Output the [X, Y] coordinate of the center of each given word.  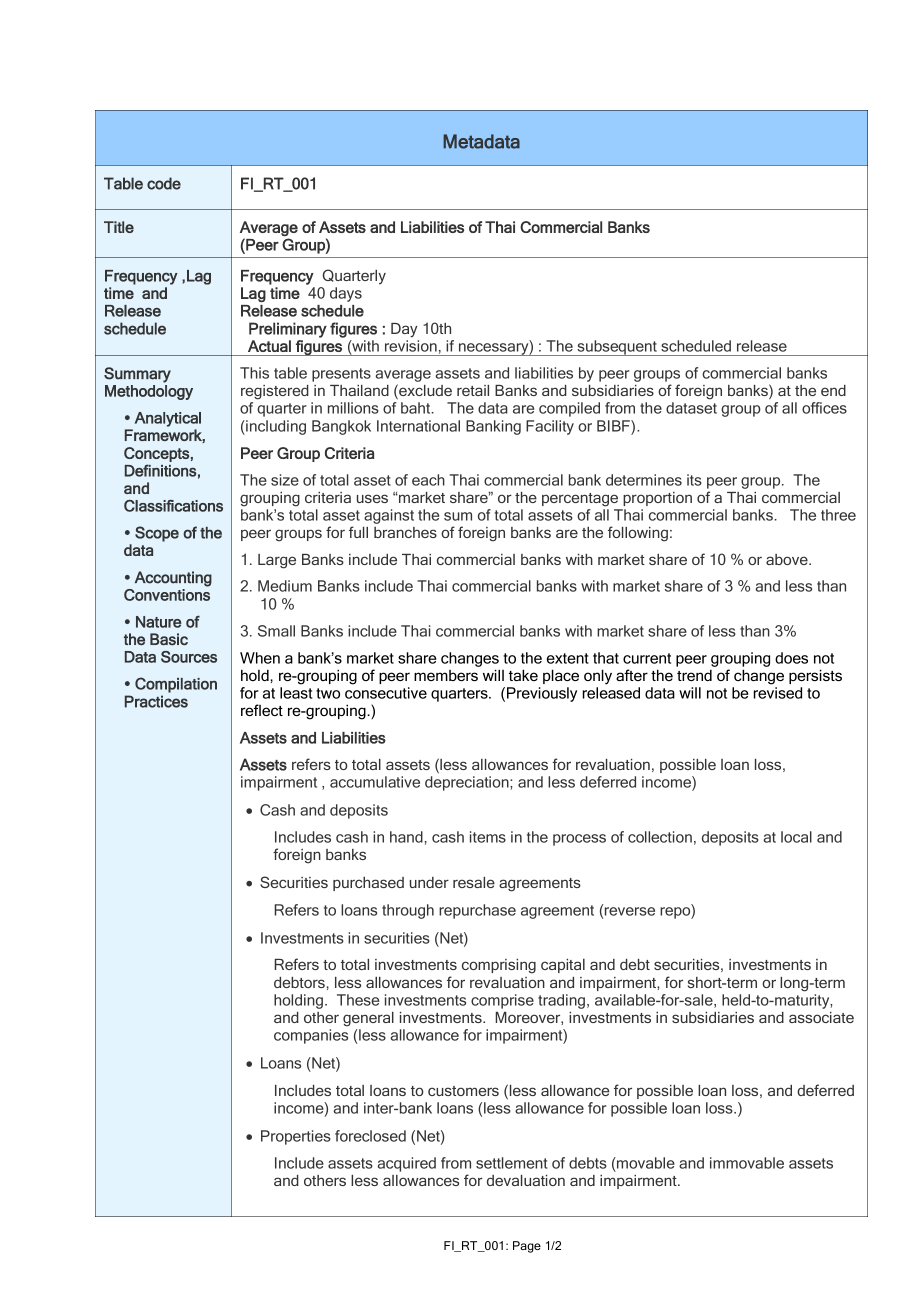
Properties [296, 1137]
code [164, 183]
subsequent [617, 348]
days [346, 294]
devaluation [526, 1180]
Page [527, 1247]
